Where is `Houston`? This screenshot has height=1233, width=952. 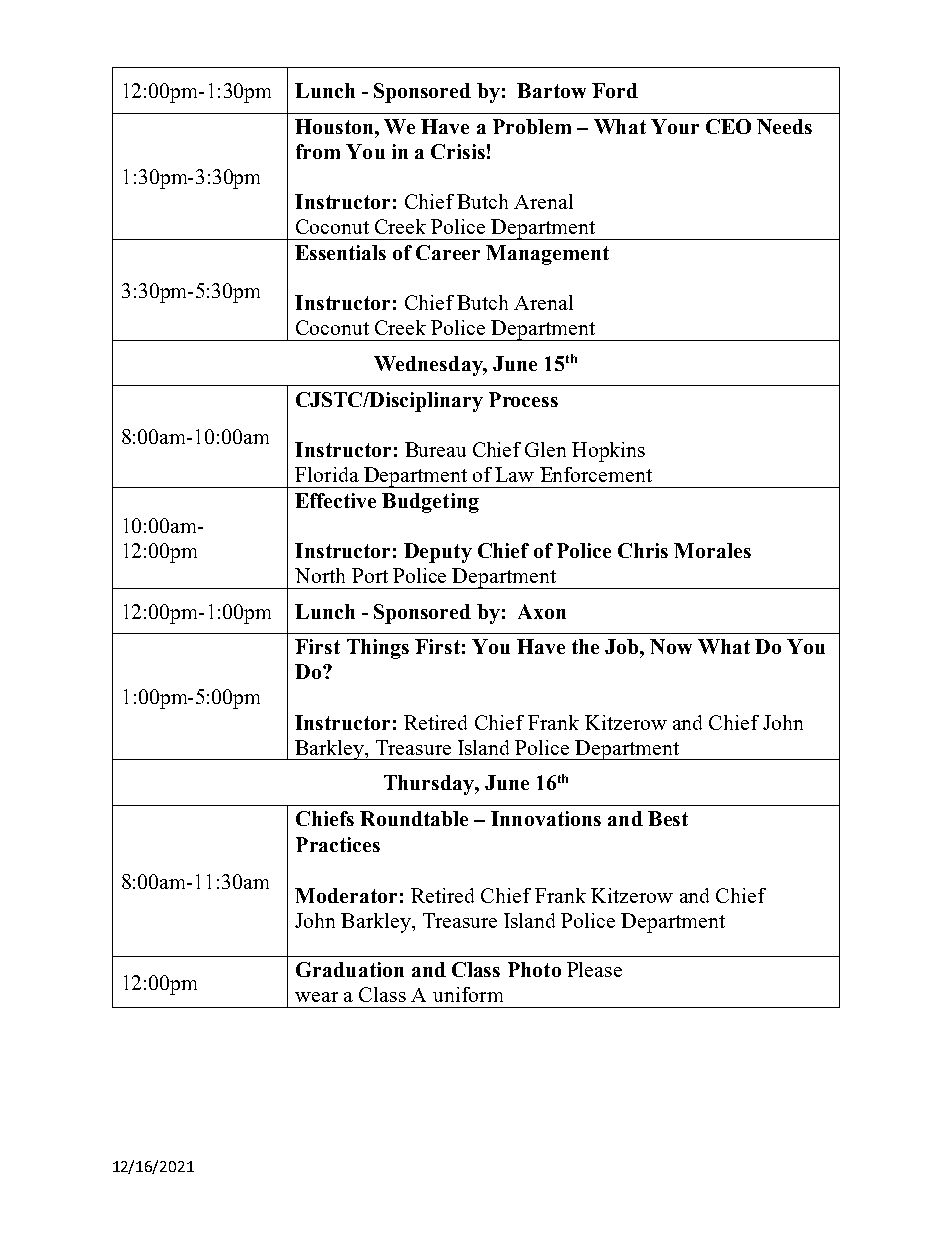
Houston is located at coordinates (335, 126).
